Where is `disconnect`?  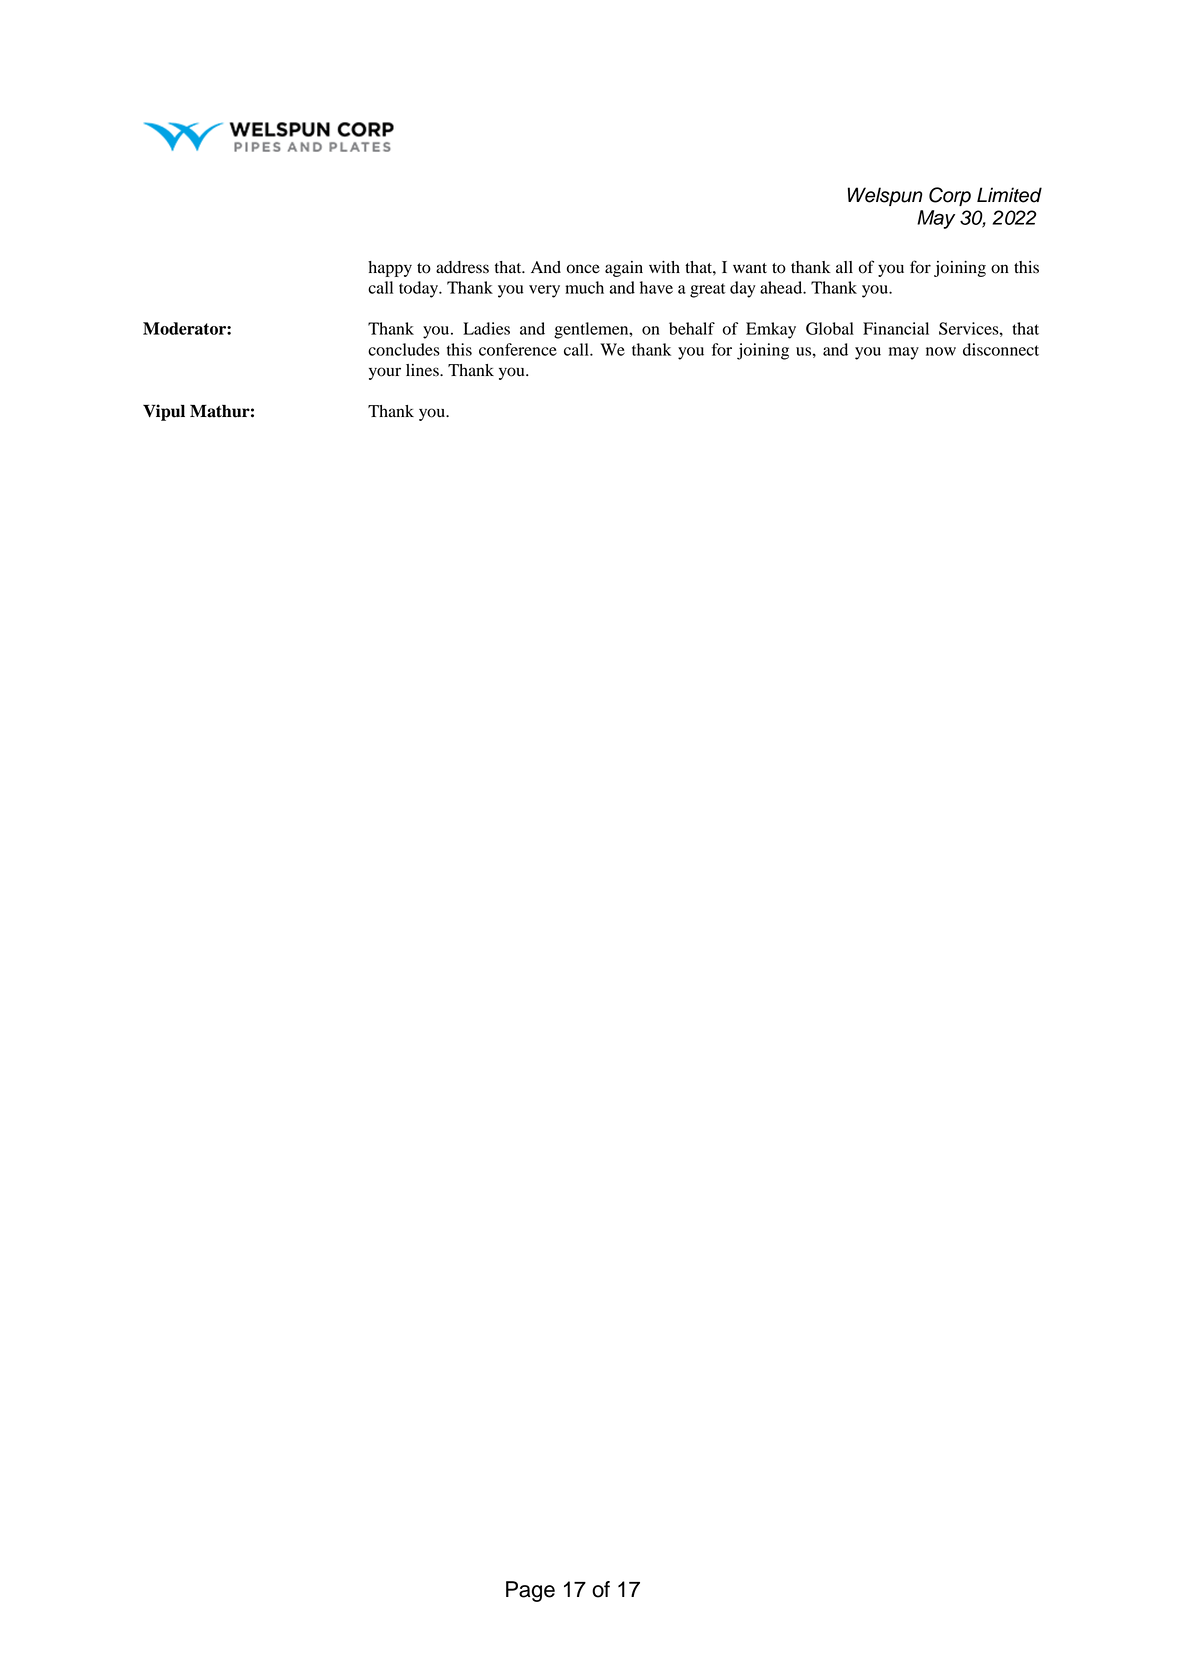 disconnect is located at coordinates (1001, 349).
